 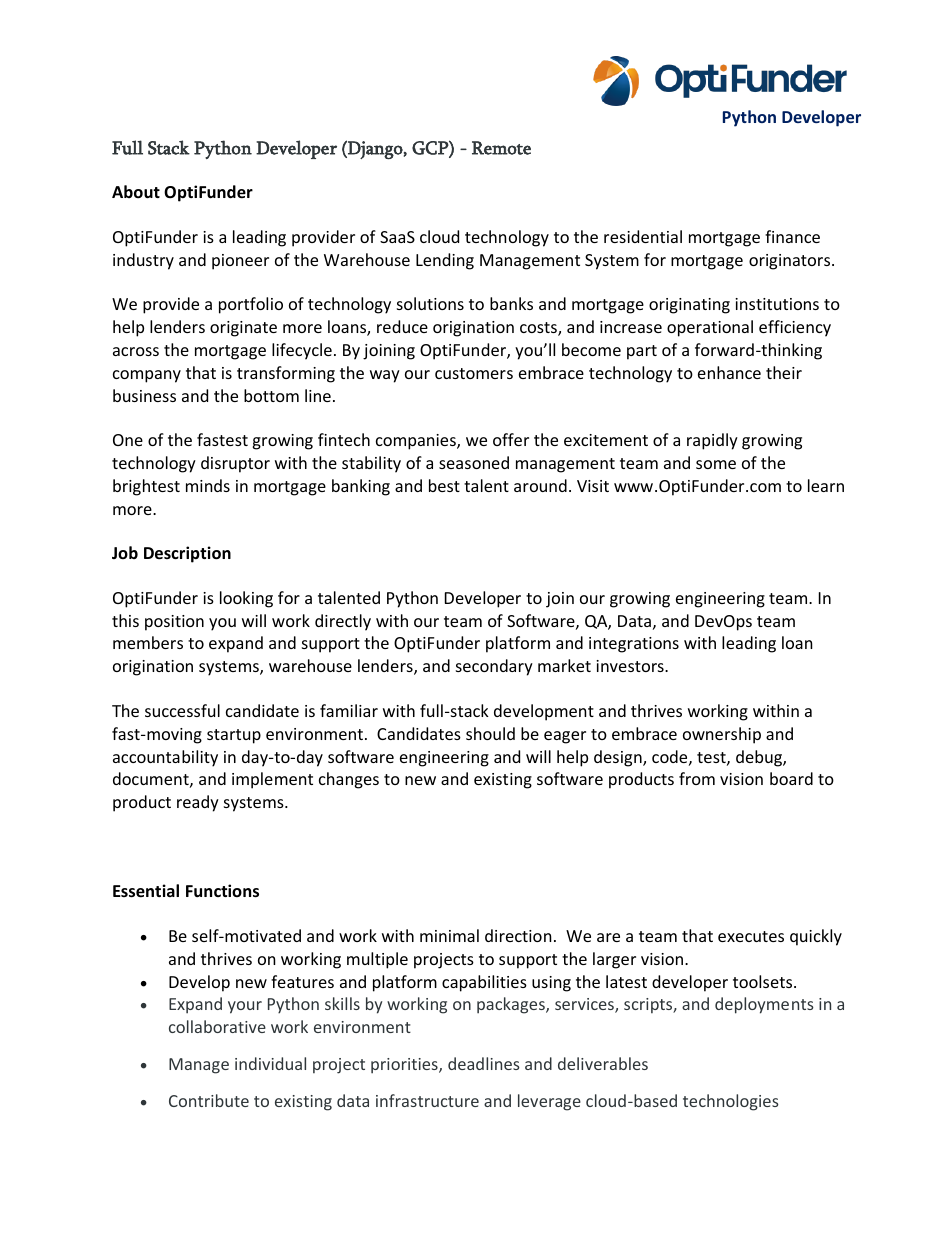 I want to click on infrastructure, so click(x=427, y=1100).
